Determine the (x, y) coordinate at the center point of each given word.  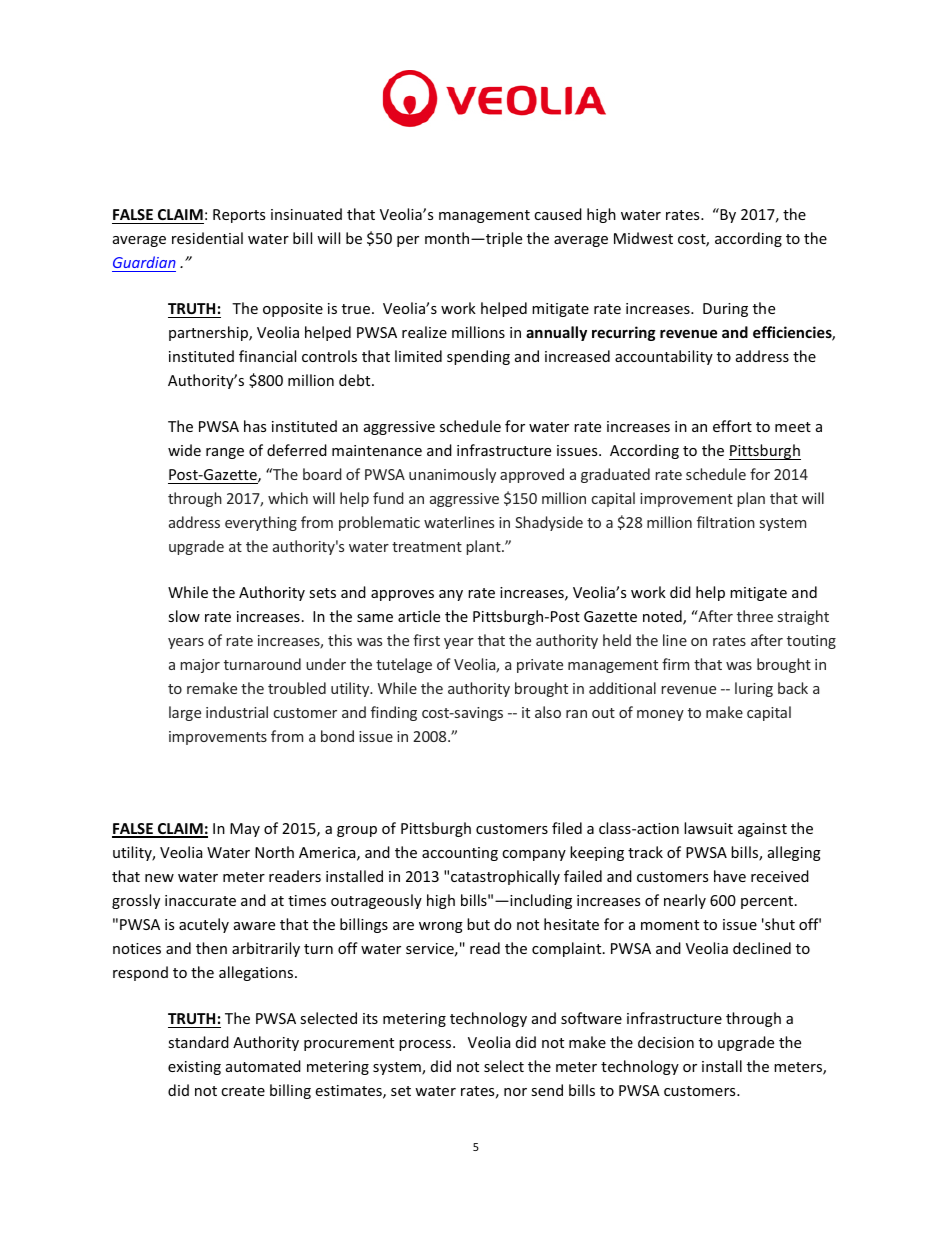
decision (666, 1042)
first (426, 640)
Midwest (643, 238)
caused (558, 214)
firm (675, 664)
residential (207, 238)
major (200, 666)
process (426, 1045)
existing (194, 1068)
